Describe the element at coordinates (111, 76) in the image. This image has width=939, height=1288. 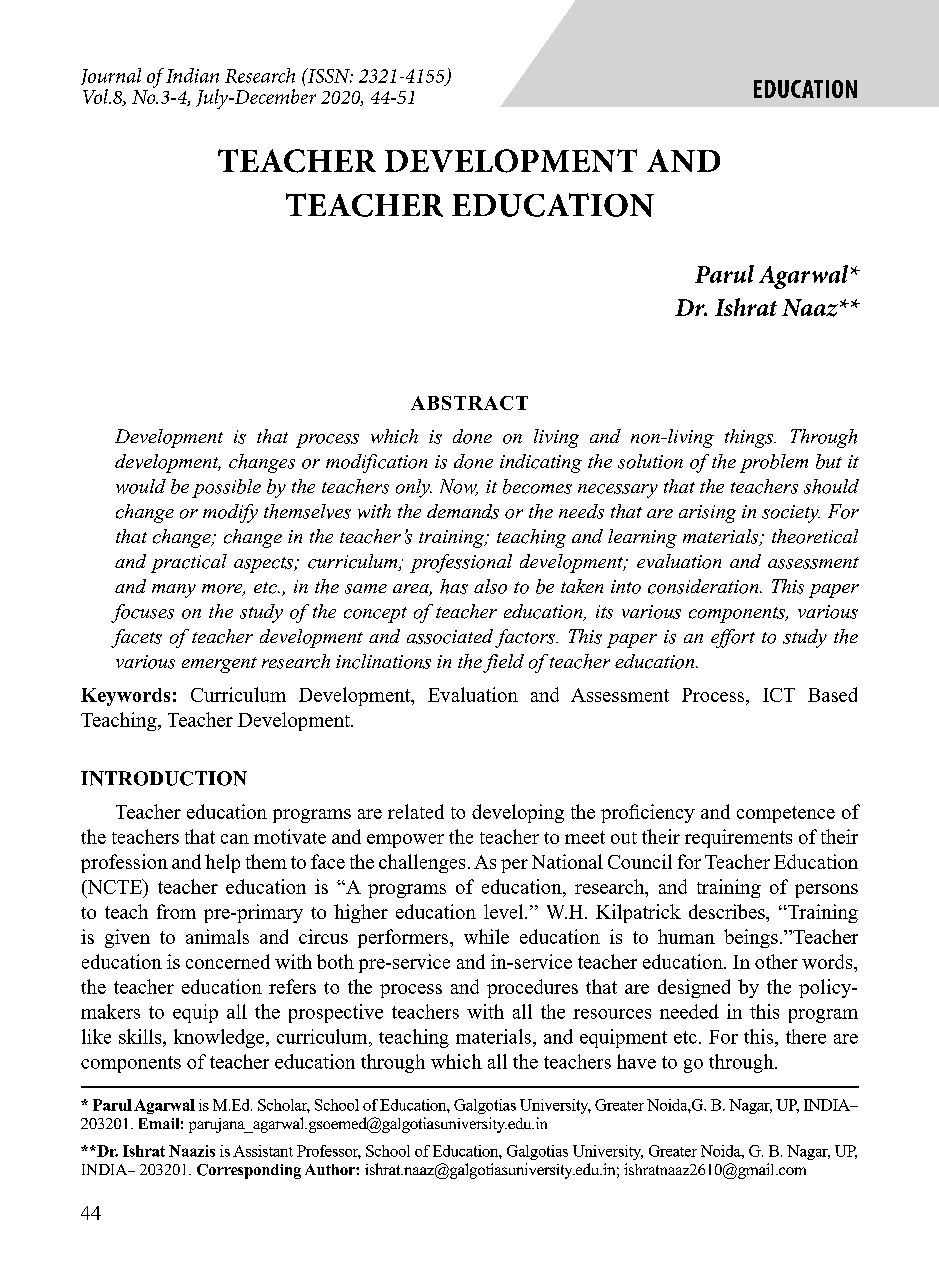
I see `Journal` at that location.
